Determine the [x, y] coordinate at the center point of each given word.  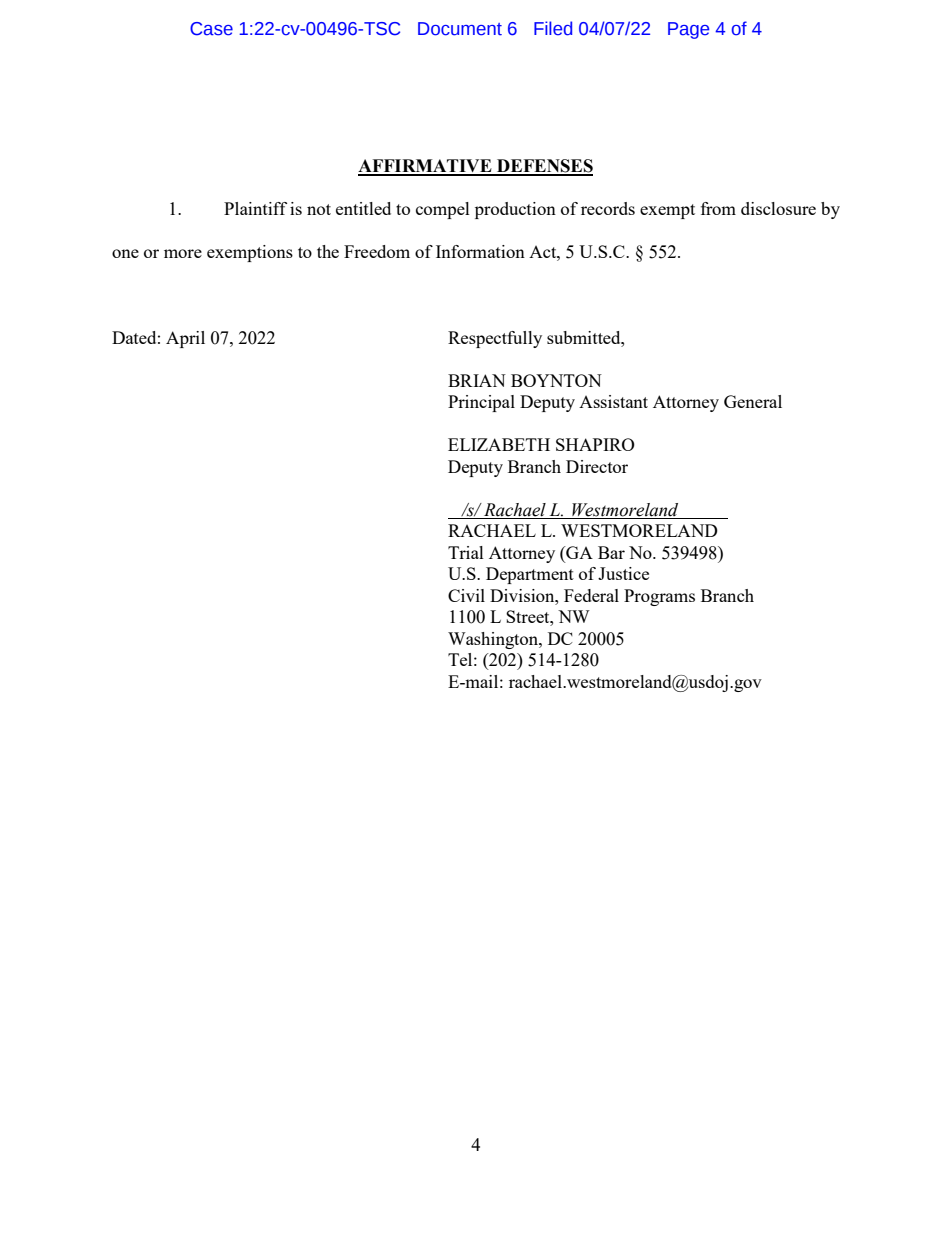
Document [460, 29]
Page [688, 30]
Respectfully [495, 339]
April [185, 339]
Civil [466, 595]
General [753, 401]
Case [211, 29]
